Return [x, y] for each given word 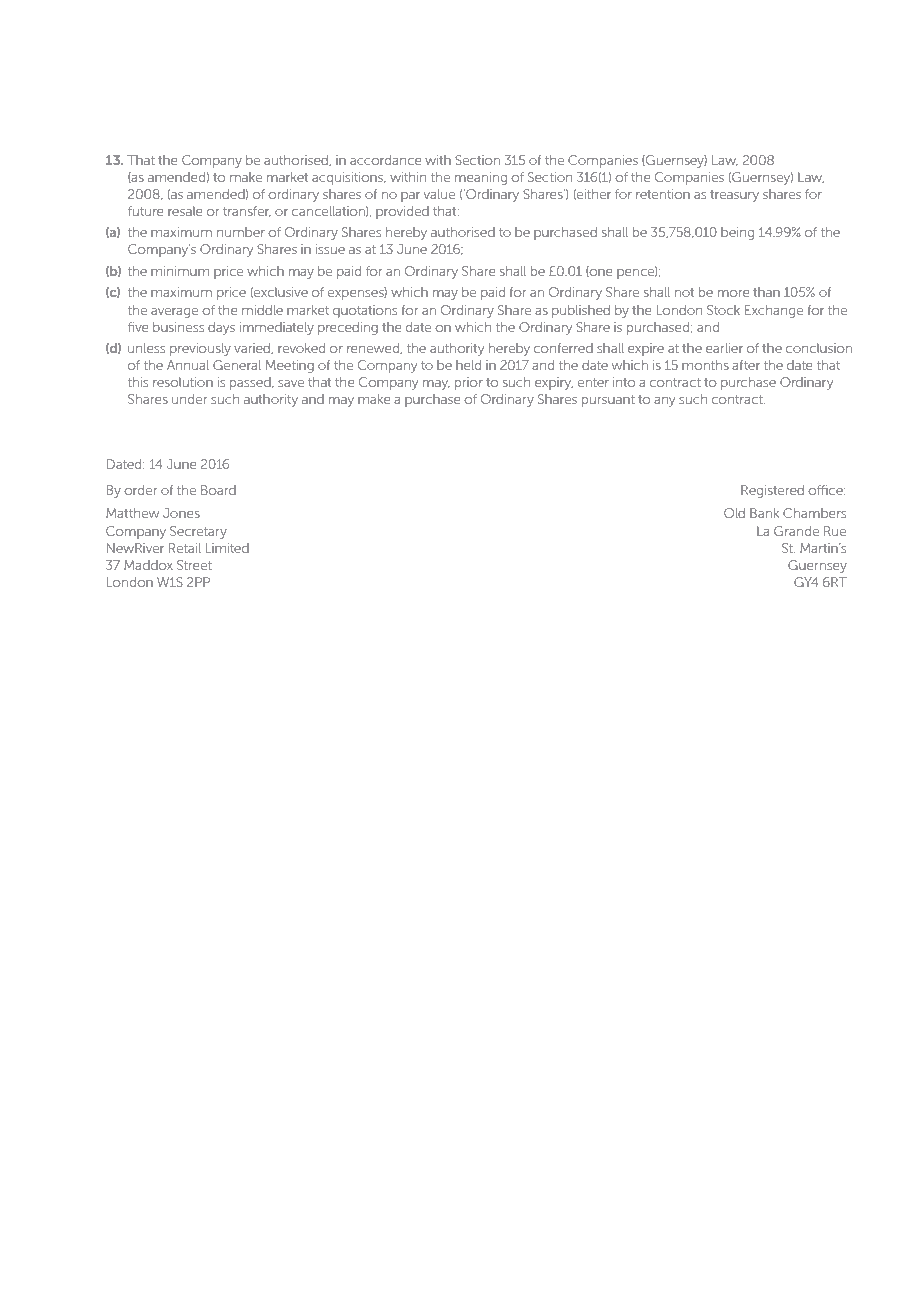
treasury [734, 196]
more [734, 293]
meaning [481, 178]
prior [469, 383]
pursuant [608, 401]
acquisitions [349, 178]
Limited [227, 548]
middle [262, 310]
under [189, 399]
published [581, 311]
